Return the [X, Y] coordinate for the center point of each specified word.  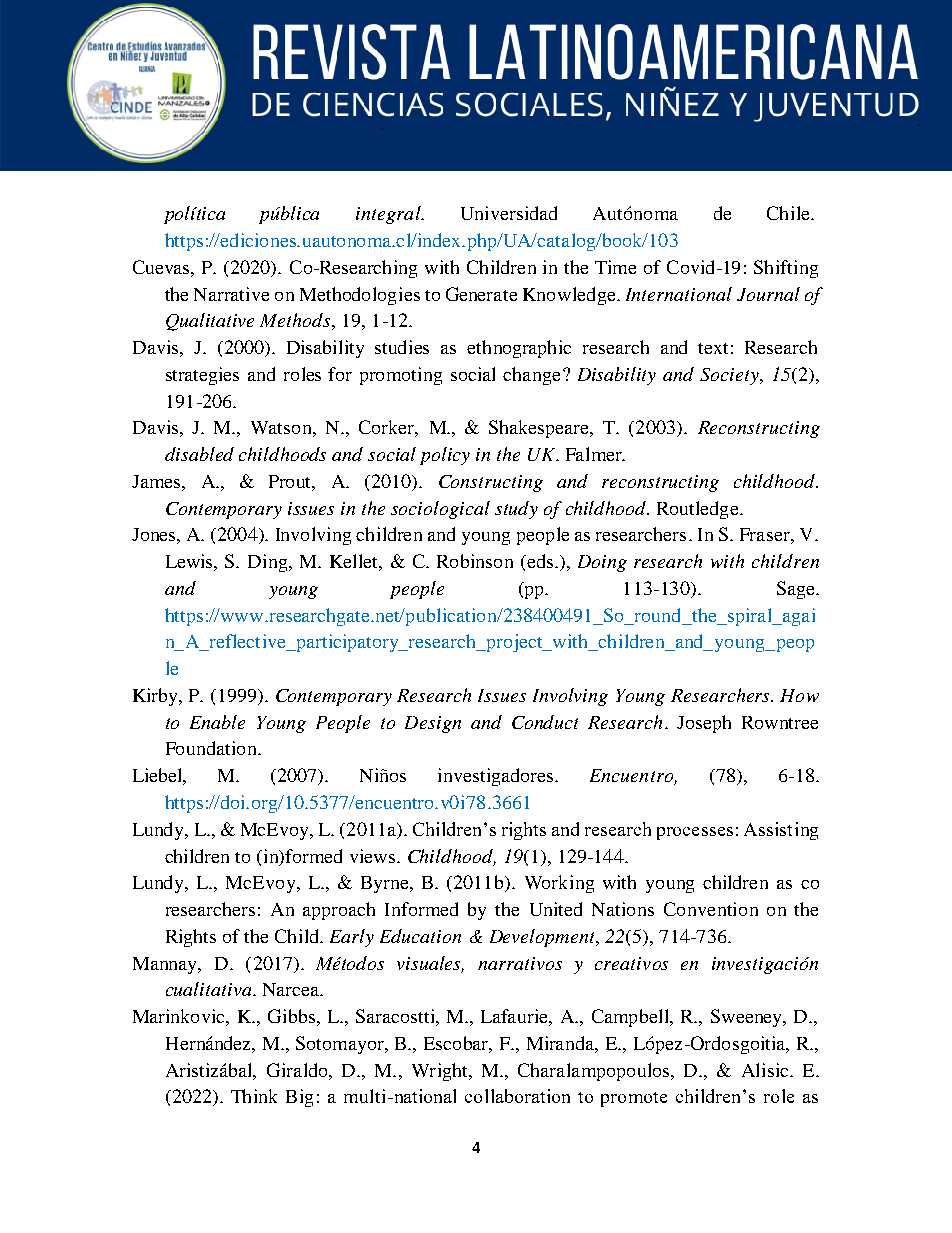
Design [433, 724]
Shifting [786, 269]
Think [254, 1096]
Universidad [509, 213]
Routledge [699, 510]
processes [695, 833]
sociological [440, 510]
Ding [269, 563]
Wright [441, 1072]
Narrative [231, 294]
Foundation [212, 748]
